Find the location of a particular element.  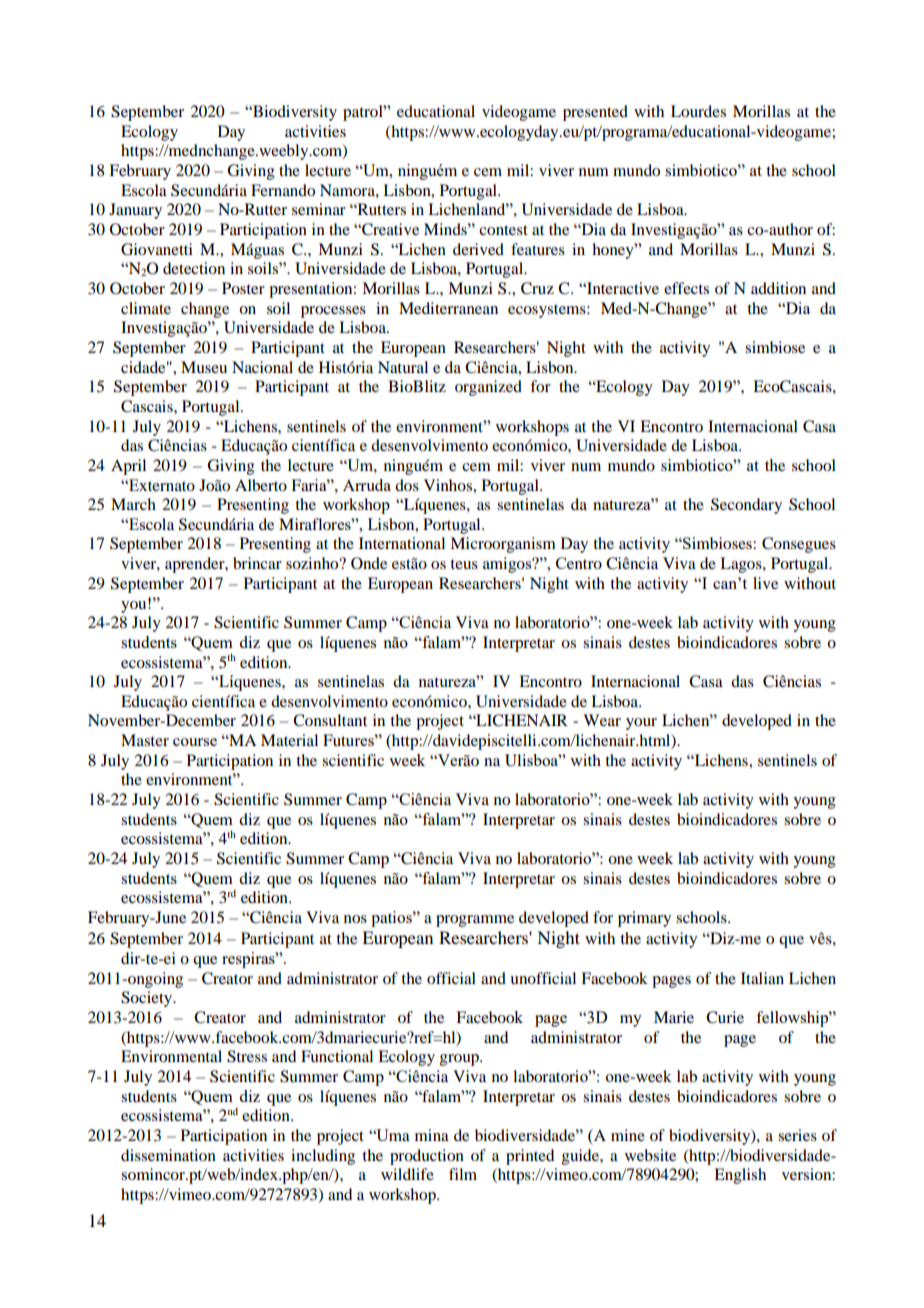

contest is located at coordinates (503, 230).
